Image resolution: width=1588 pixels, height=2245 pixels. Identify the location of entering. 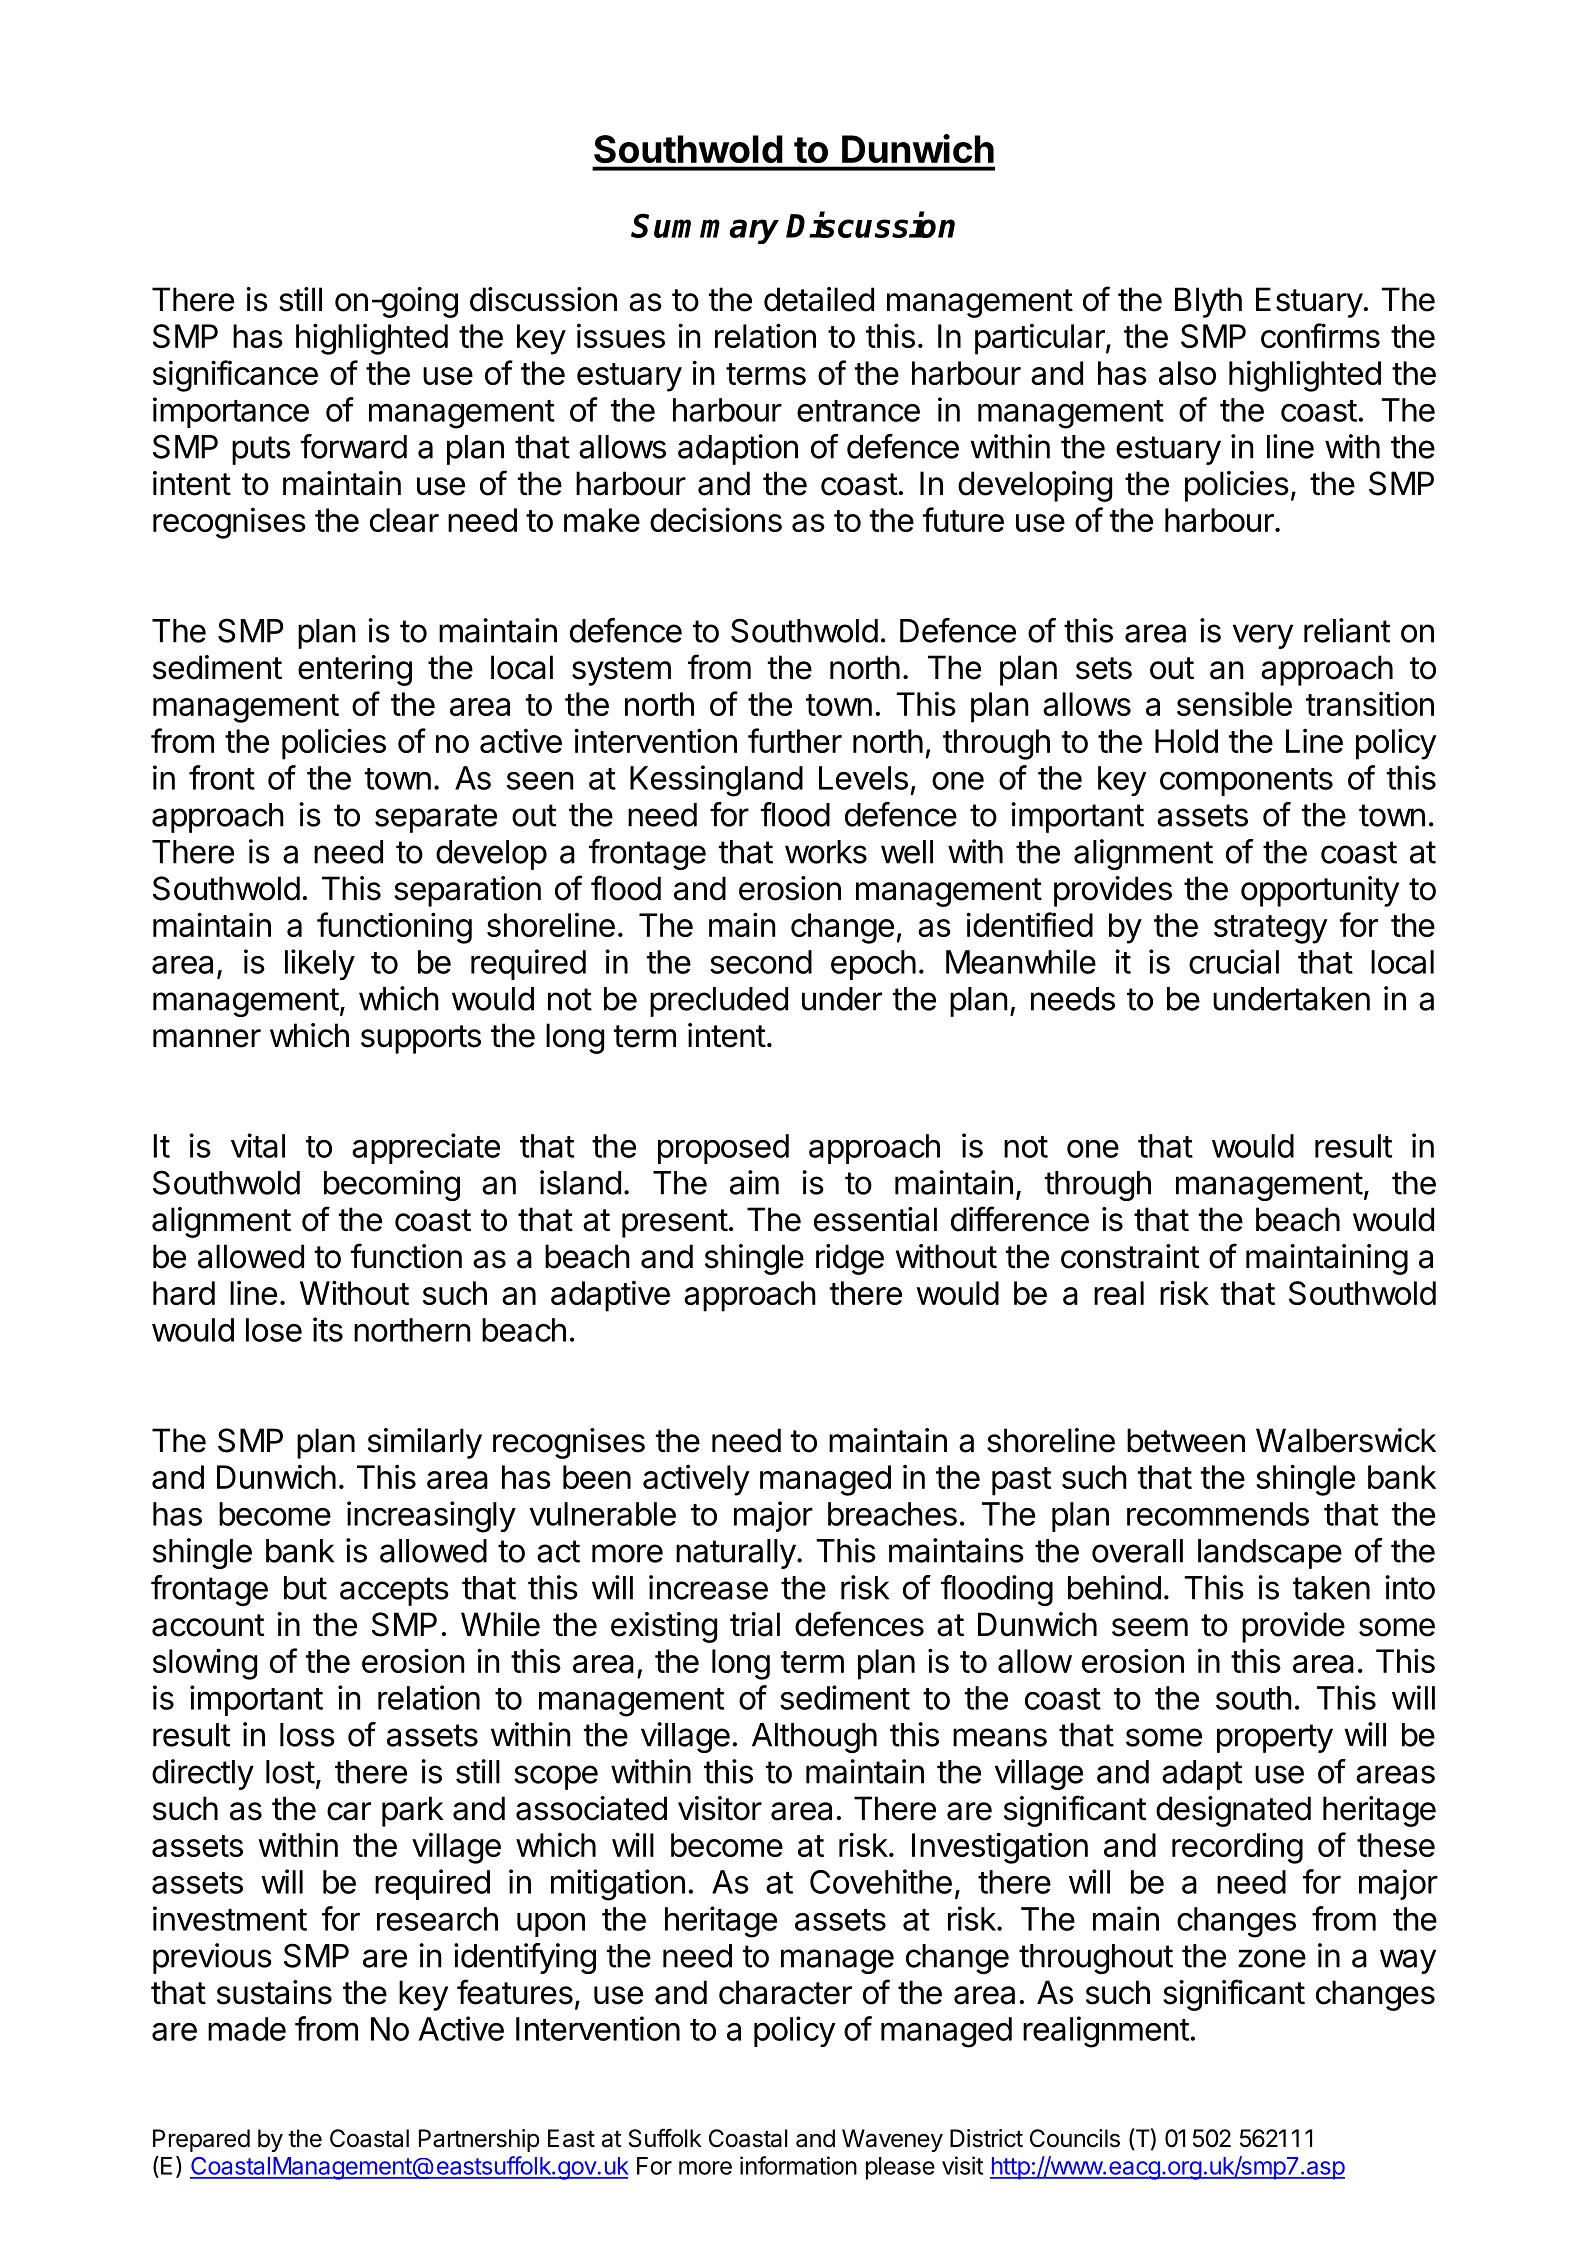
(355, 670).
